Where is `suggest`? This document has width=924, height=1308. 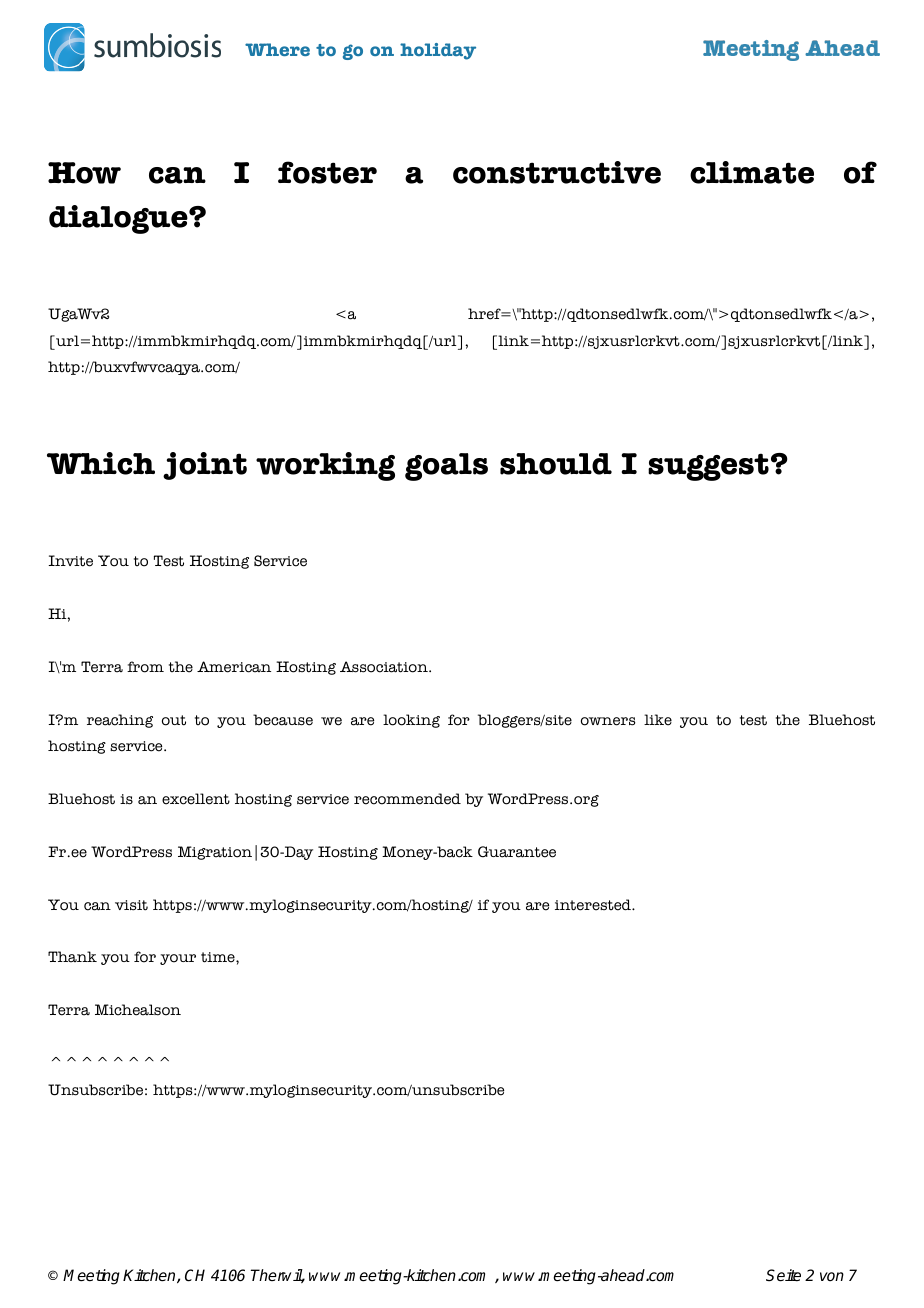
suggest is located at coordinates (708, 467).
